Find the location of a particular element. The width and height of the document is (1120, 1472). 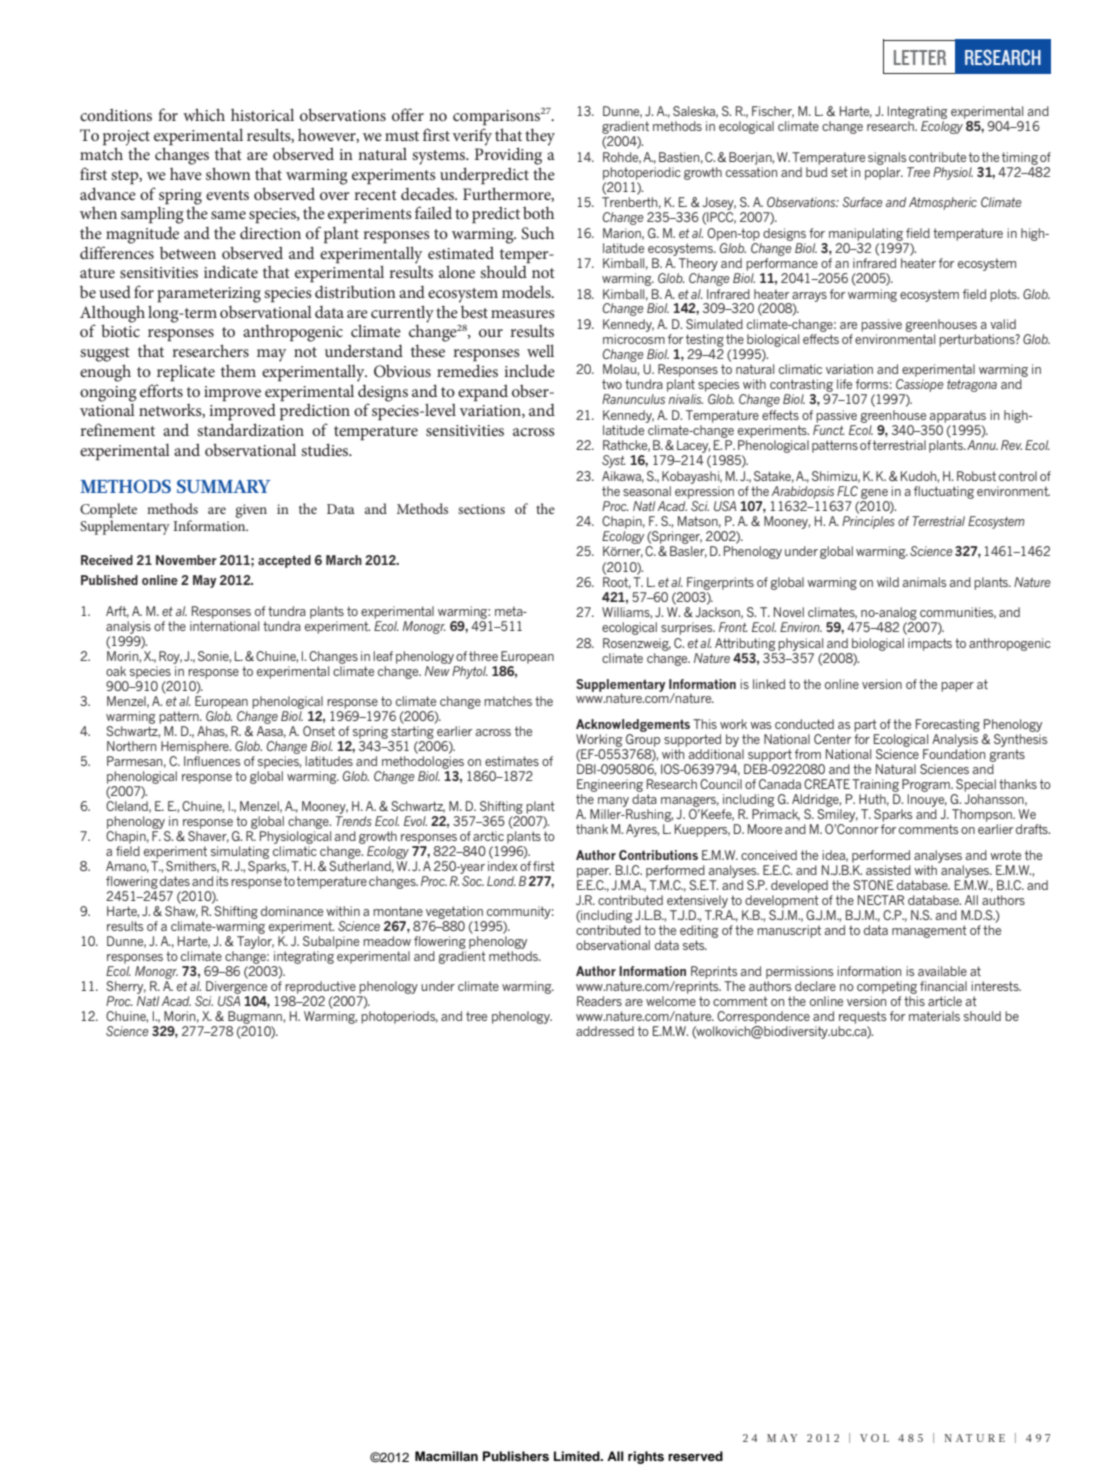

which is located at coordinates (204, 114).
